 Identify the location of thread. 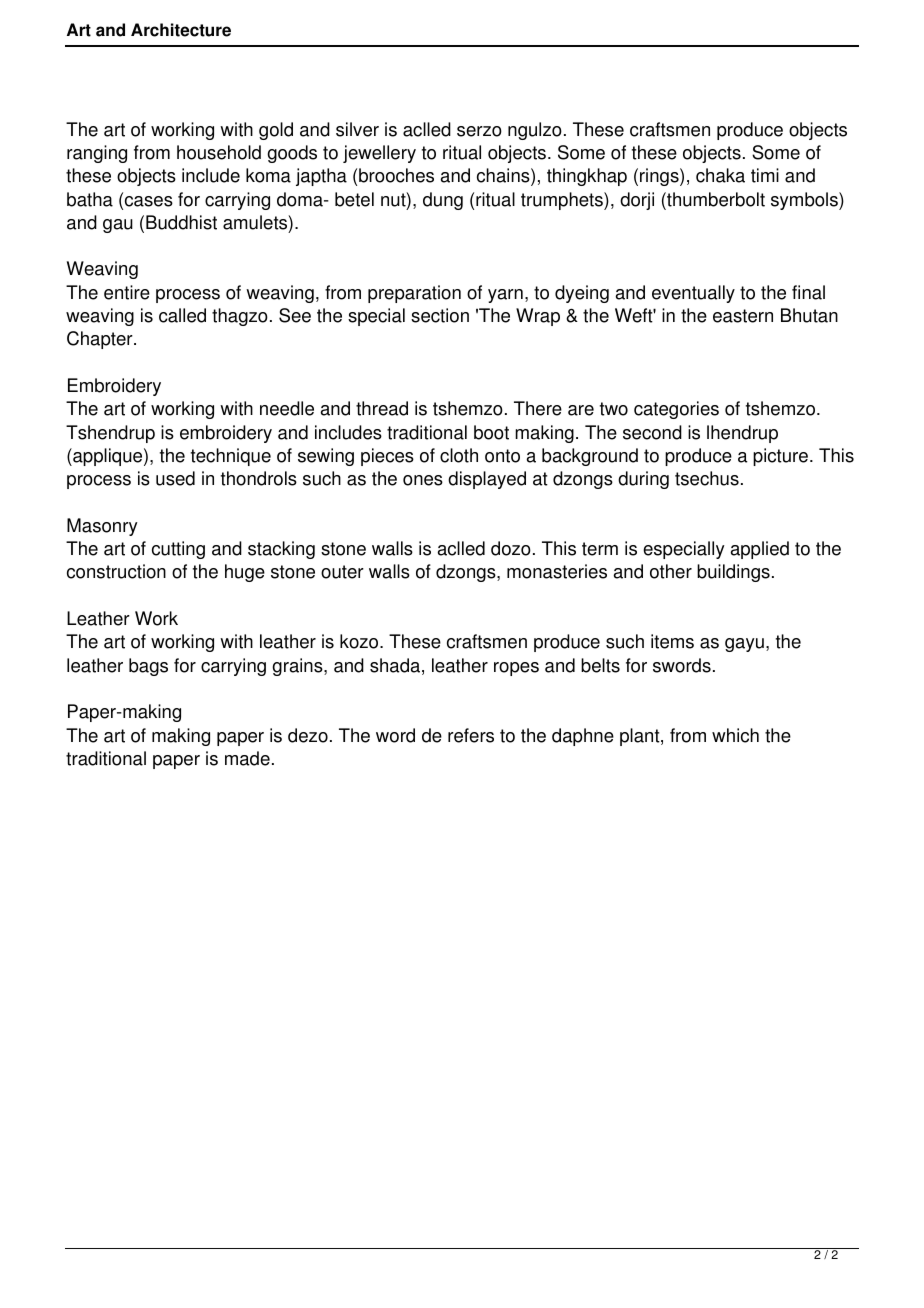
(382, 408).
